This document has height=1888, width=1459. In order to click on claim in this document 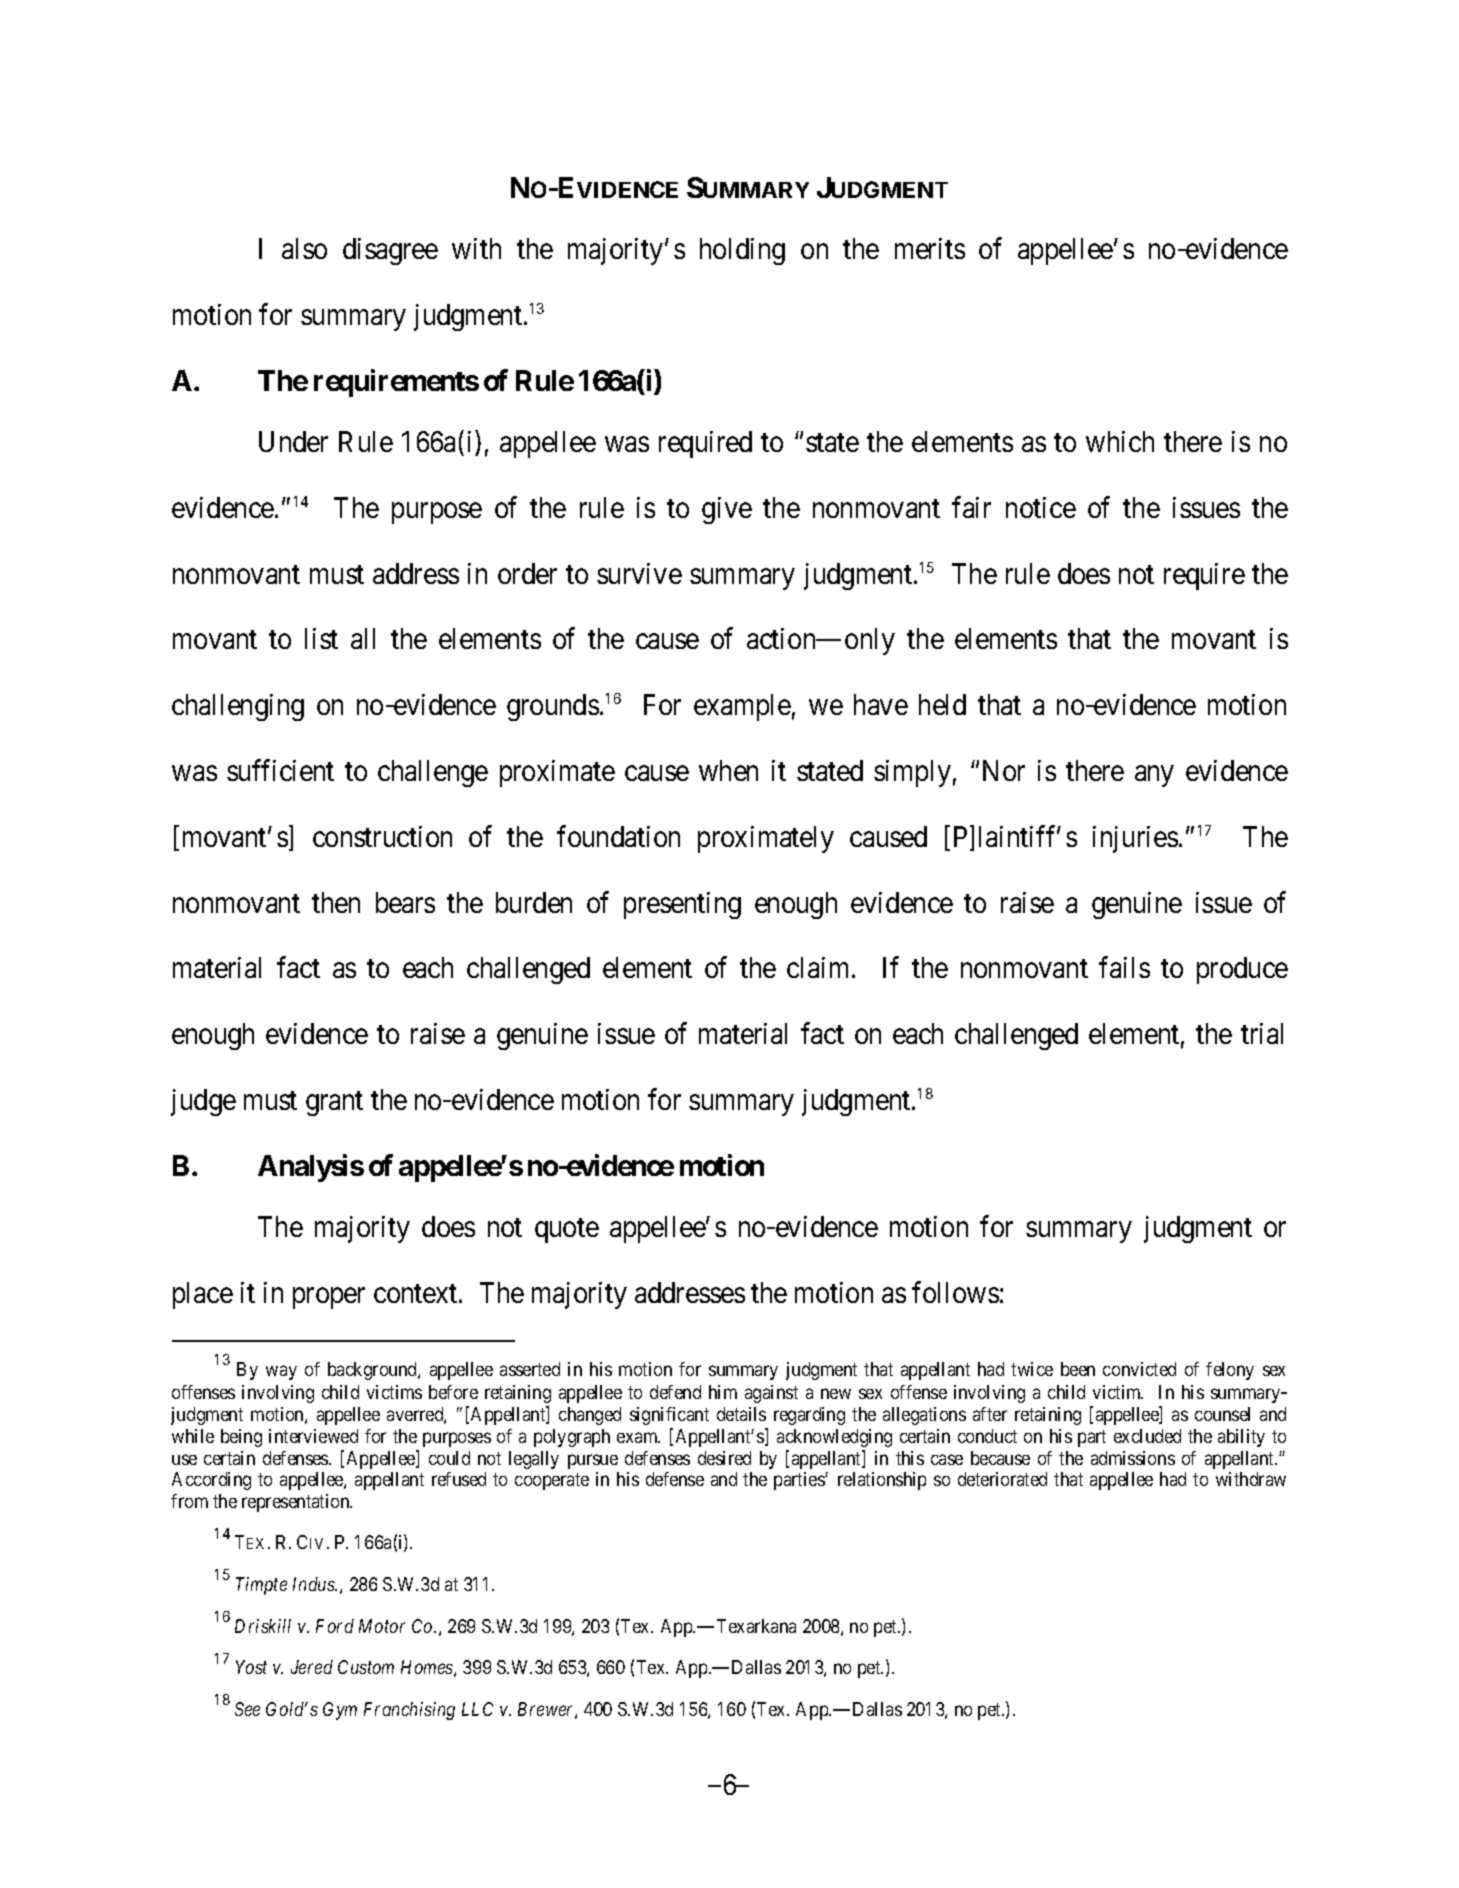, I will do `click(820, 967)`.
